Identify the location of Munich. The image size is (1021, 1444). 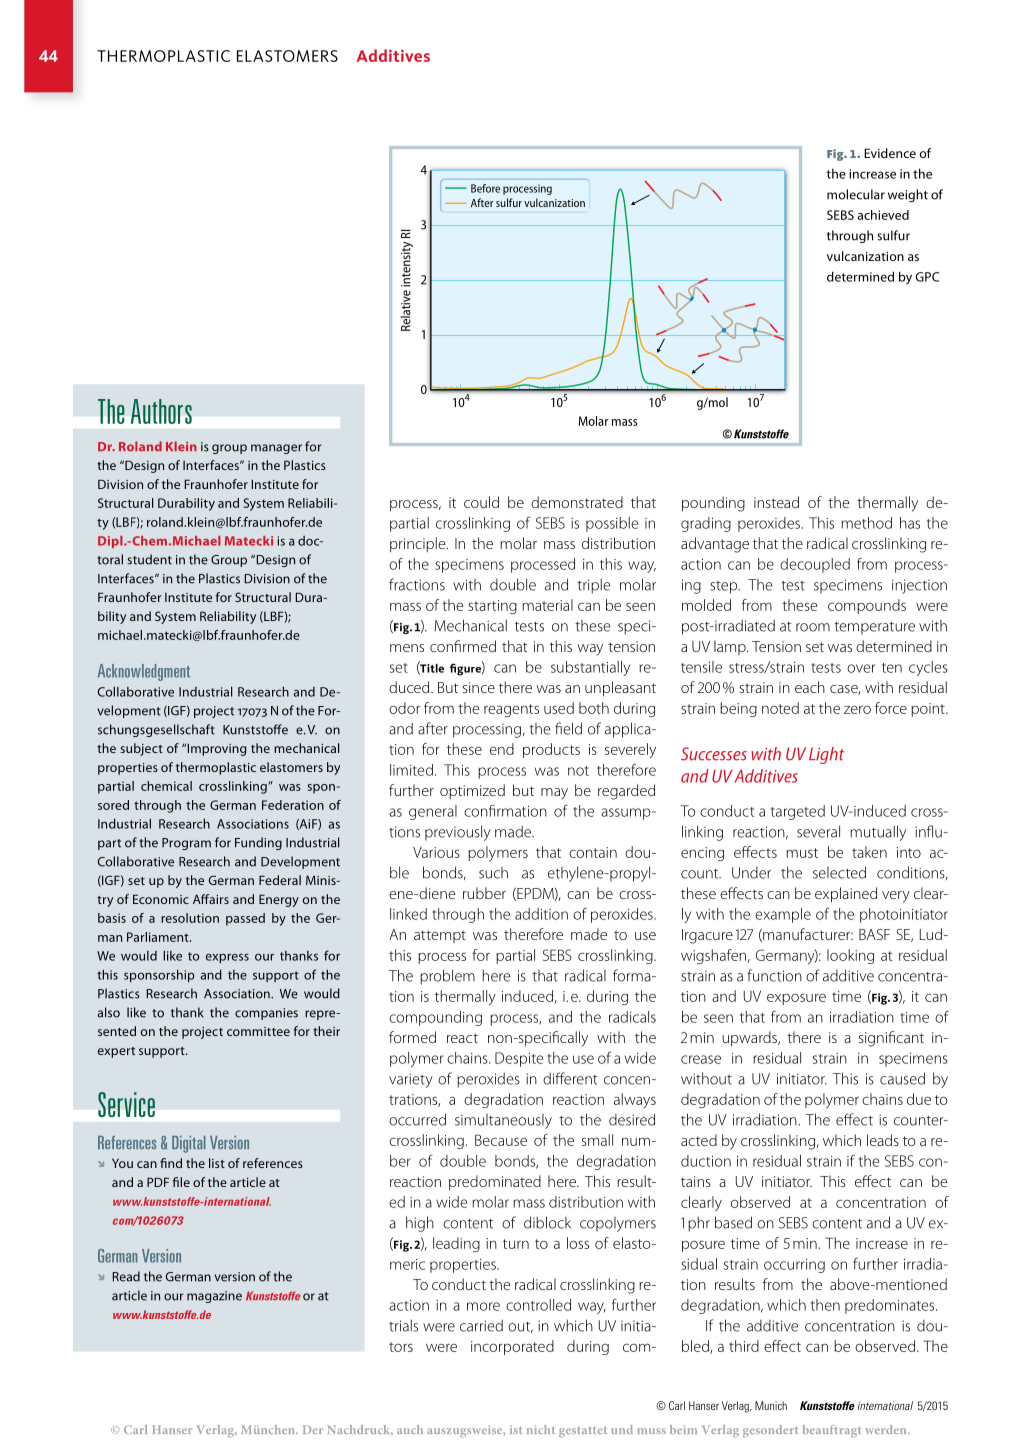
(771, 1405).
